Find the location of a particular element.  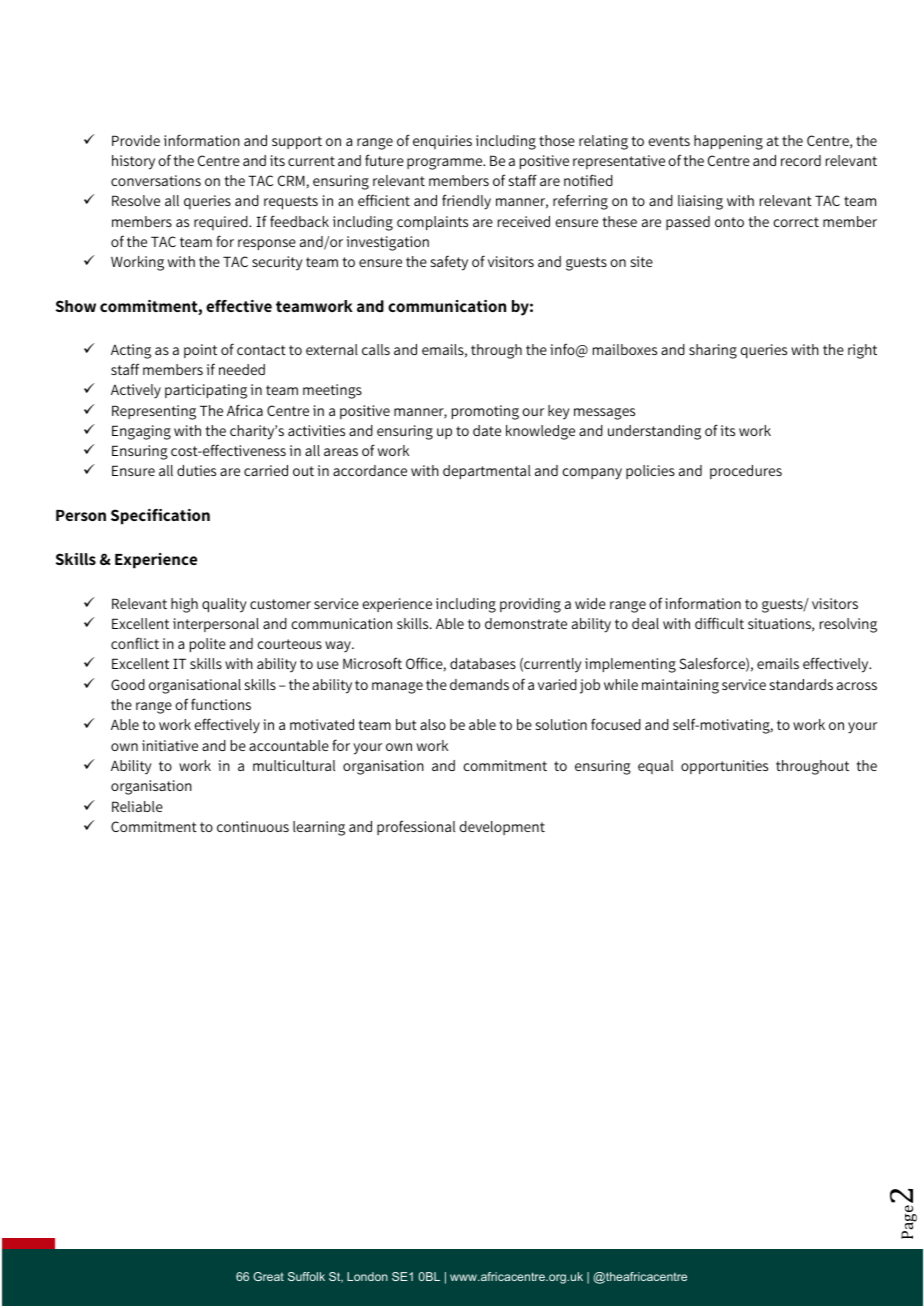

departmental is located at coordinates (487, 472).
